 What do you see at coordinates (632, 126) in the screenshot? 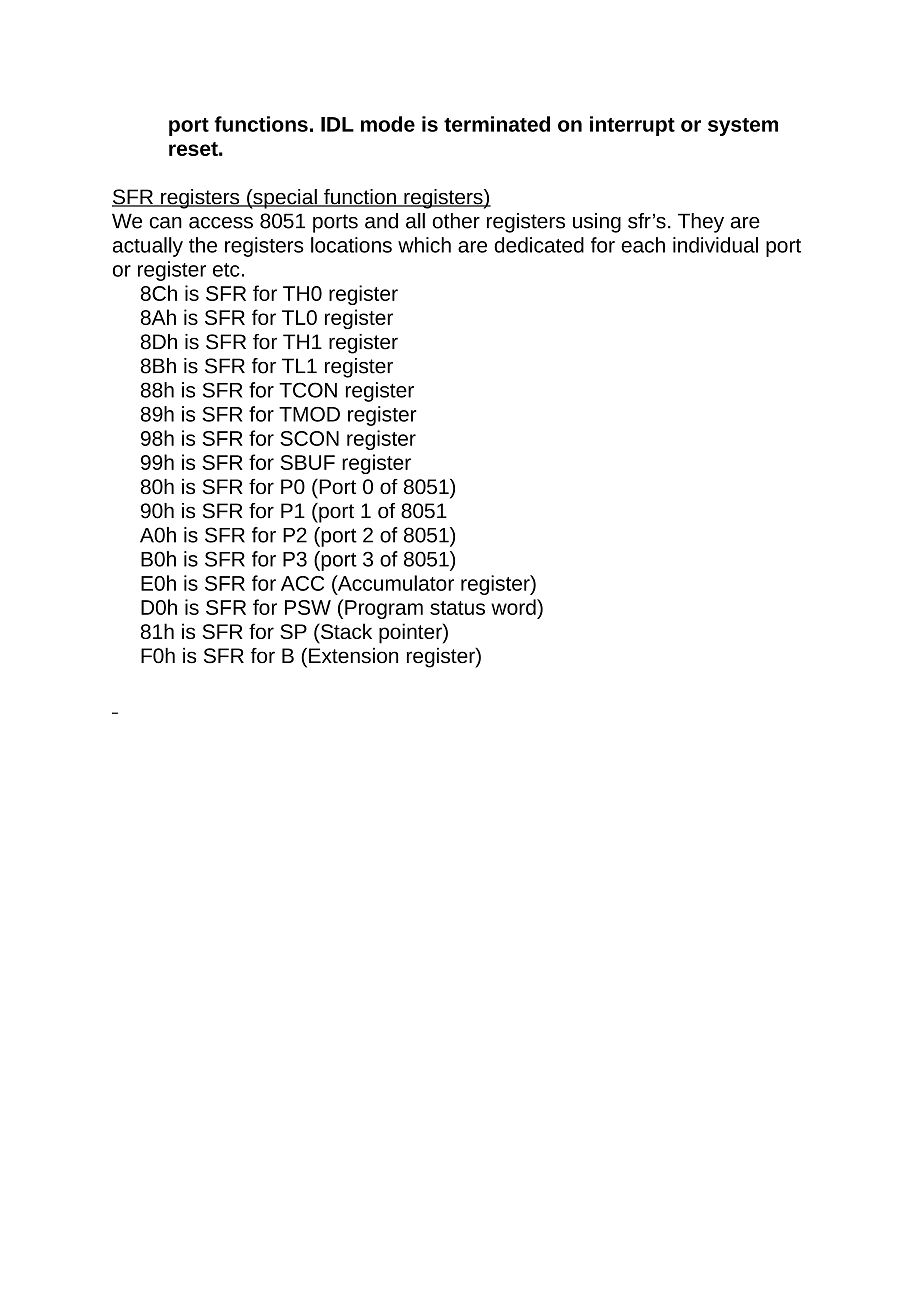
I see `interrupt` at bounding box center [632, 126].
